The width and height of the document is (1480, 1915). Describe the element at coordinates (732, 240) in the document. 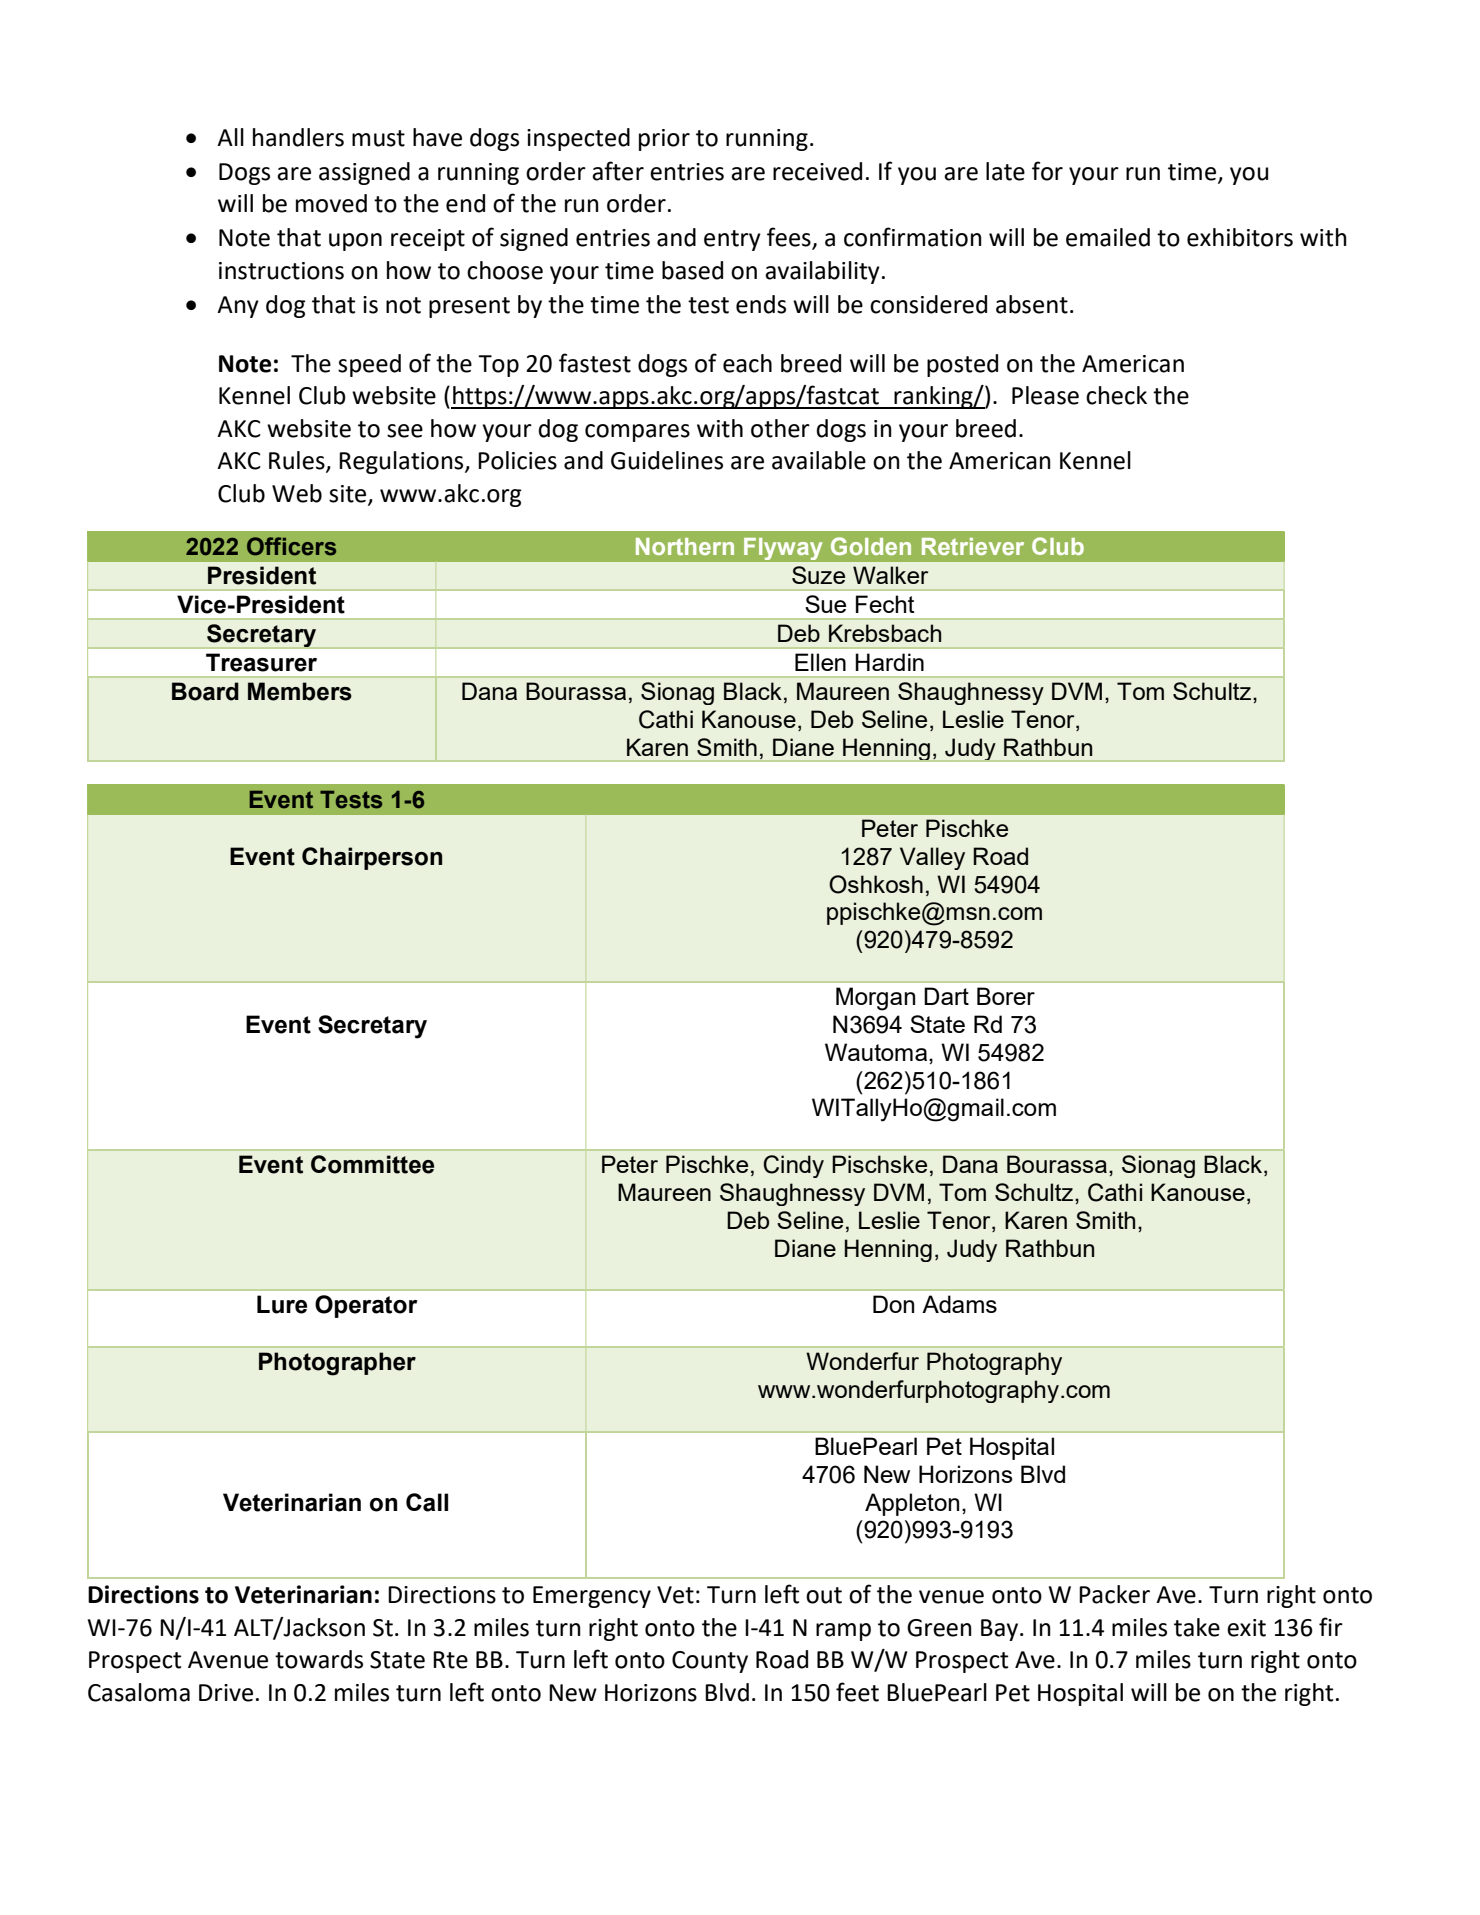

I see `entry` at that location.
